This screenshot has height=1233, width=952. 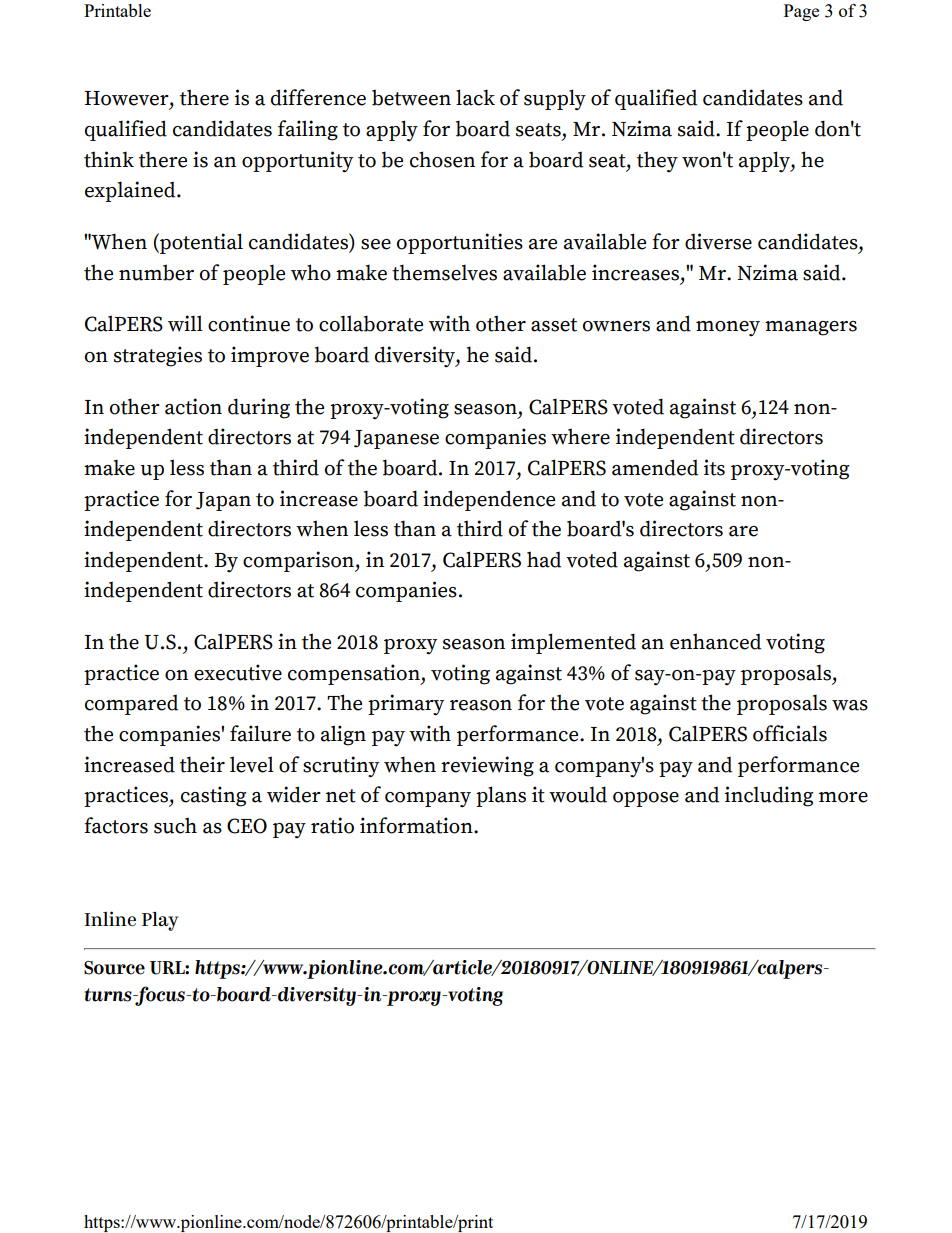 What do you see at coordinates (417, 825) in the screenshot?
I see `information` at bounding box center [417, 825].
